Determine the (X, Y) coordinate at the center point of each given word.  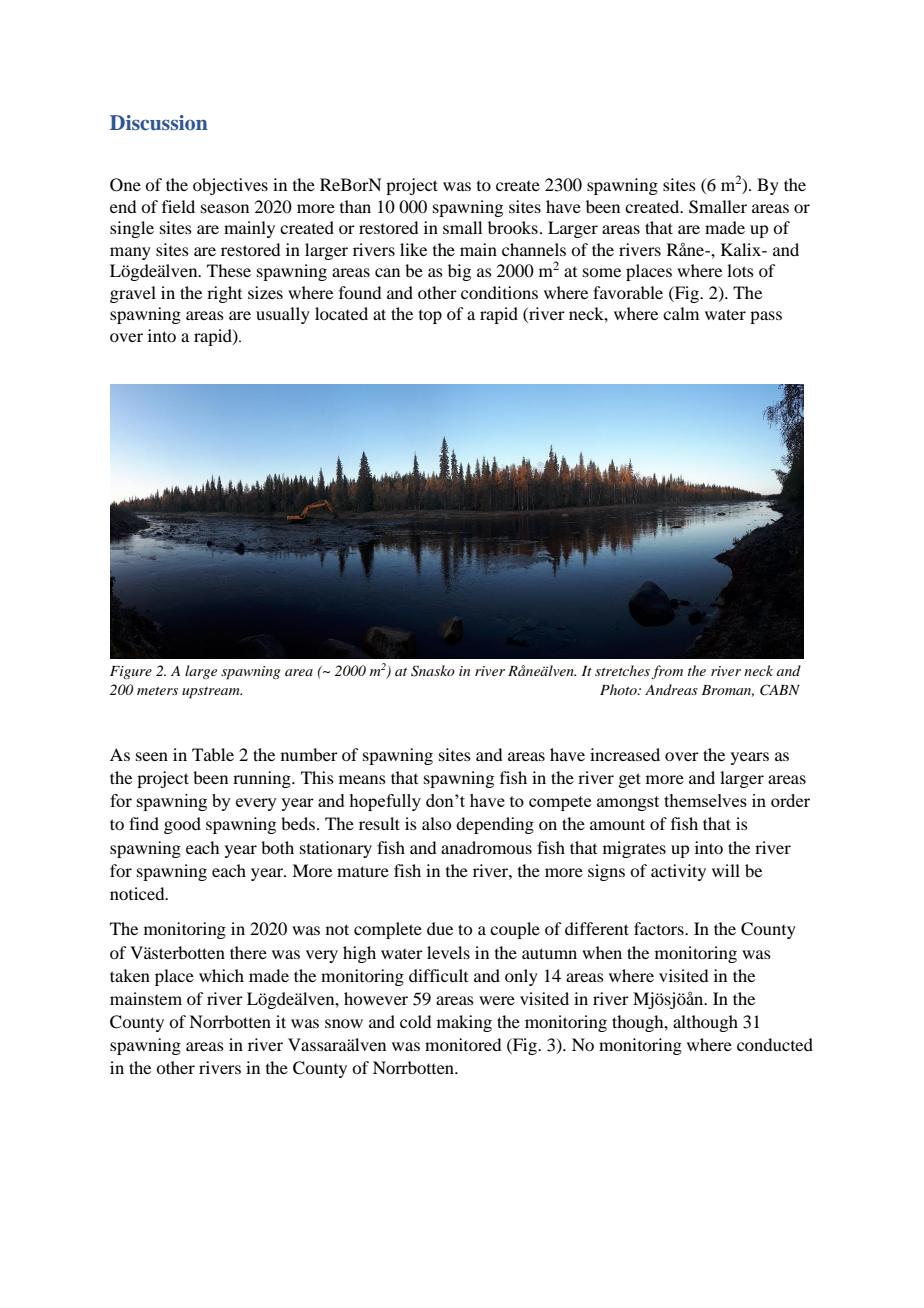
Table (213, 754)
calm (681, 313)
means (362, 779)
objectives (230, 186)
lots (740, 270)
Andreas (671, 689)
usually (283, 315)
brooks (513, 227)
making (464, 1023)
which (221, 975)
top (430, 317)
